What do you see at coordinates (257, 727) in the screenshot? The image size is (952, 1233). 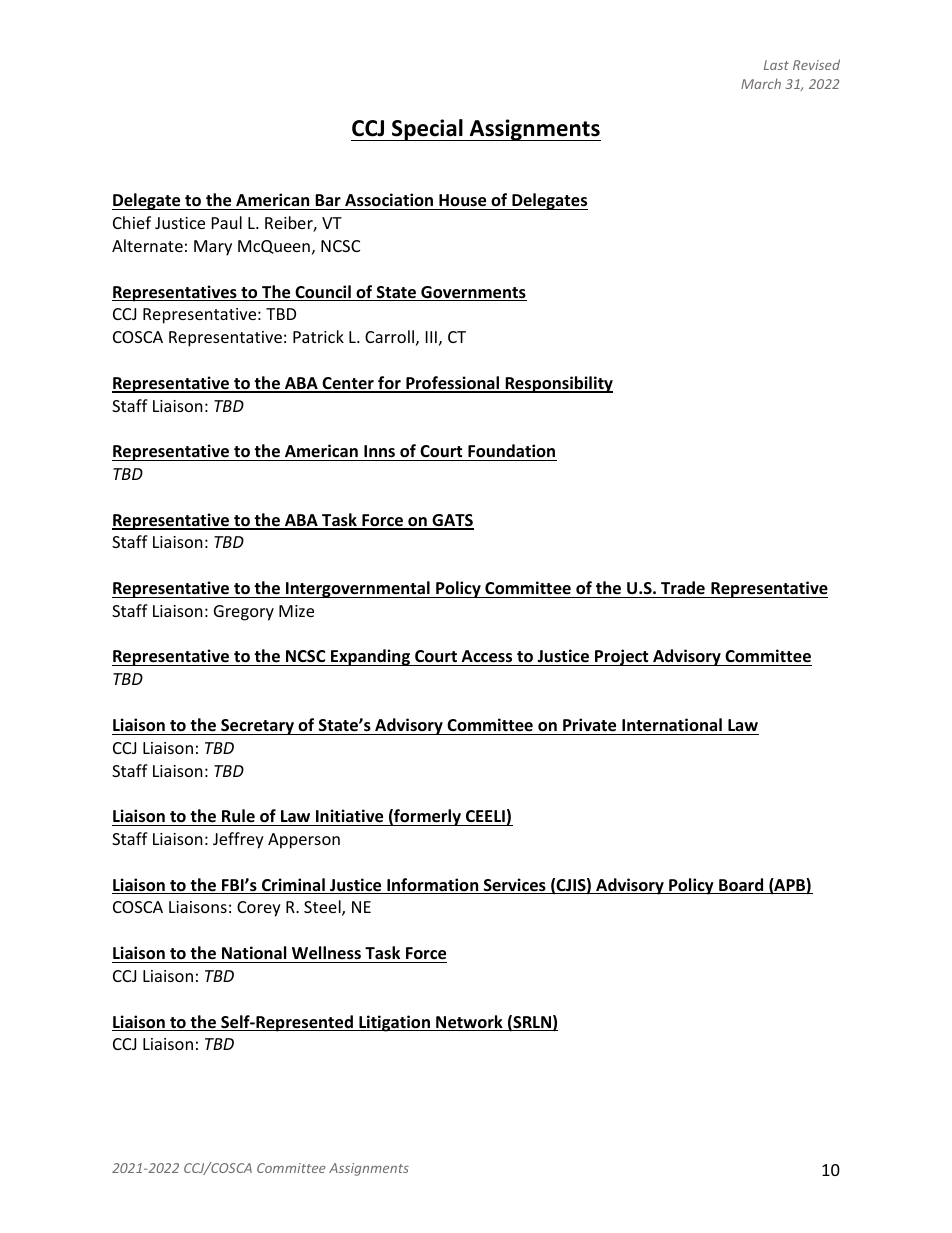 I see `Secretary` at bounding box center [257, 727].
